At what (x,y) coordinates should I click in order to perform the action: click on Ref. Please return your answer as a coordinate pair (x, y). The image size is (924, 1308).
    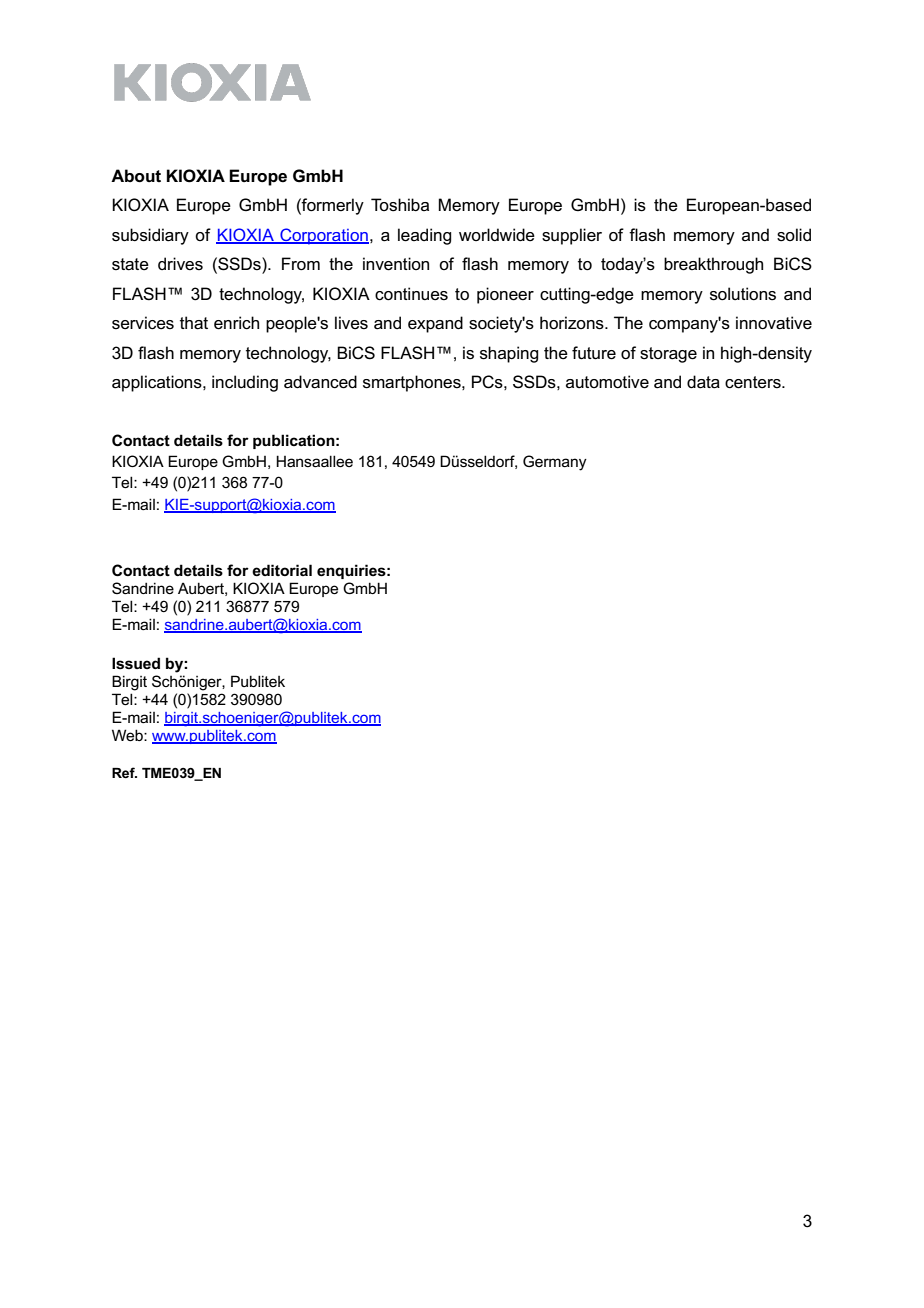
    Looking at the image, I should click on (124, 772).
